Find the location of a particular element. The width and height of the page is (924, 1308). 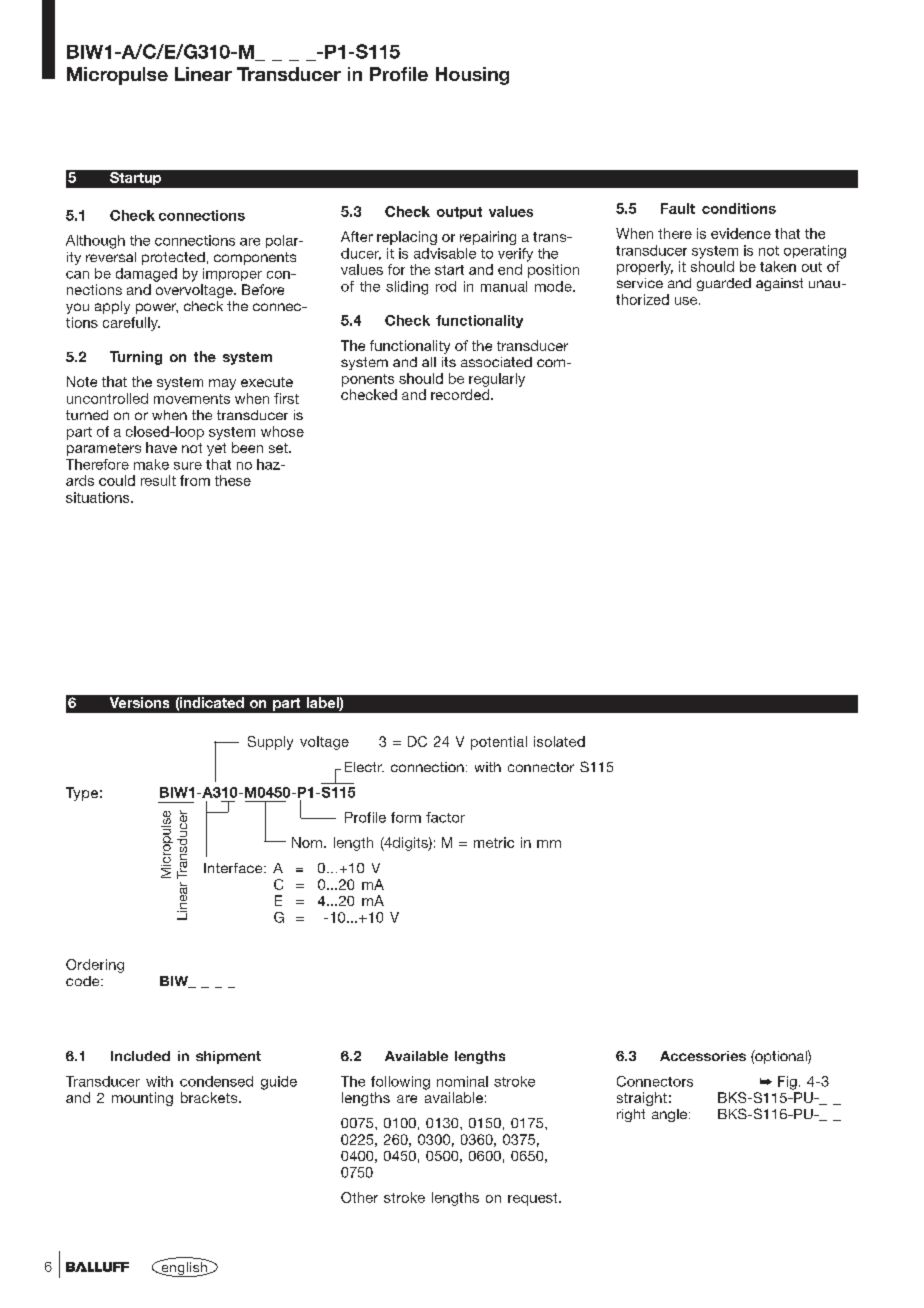

guarded is located at coordinates (724, 284).
